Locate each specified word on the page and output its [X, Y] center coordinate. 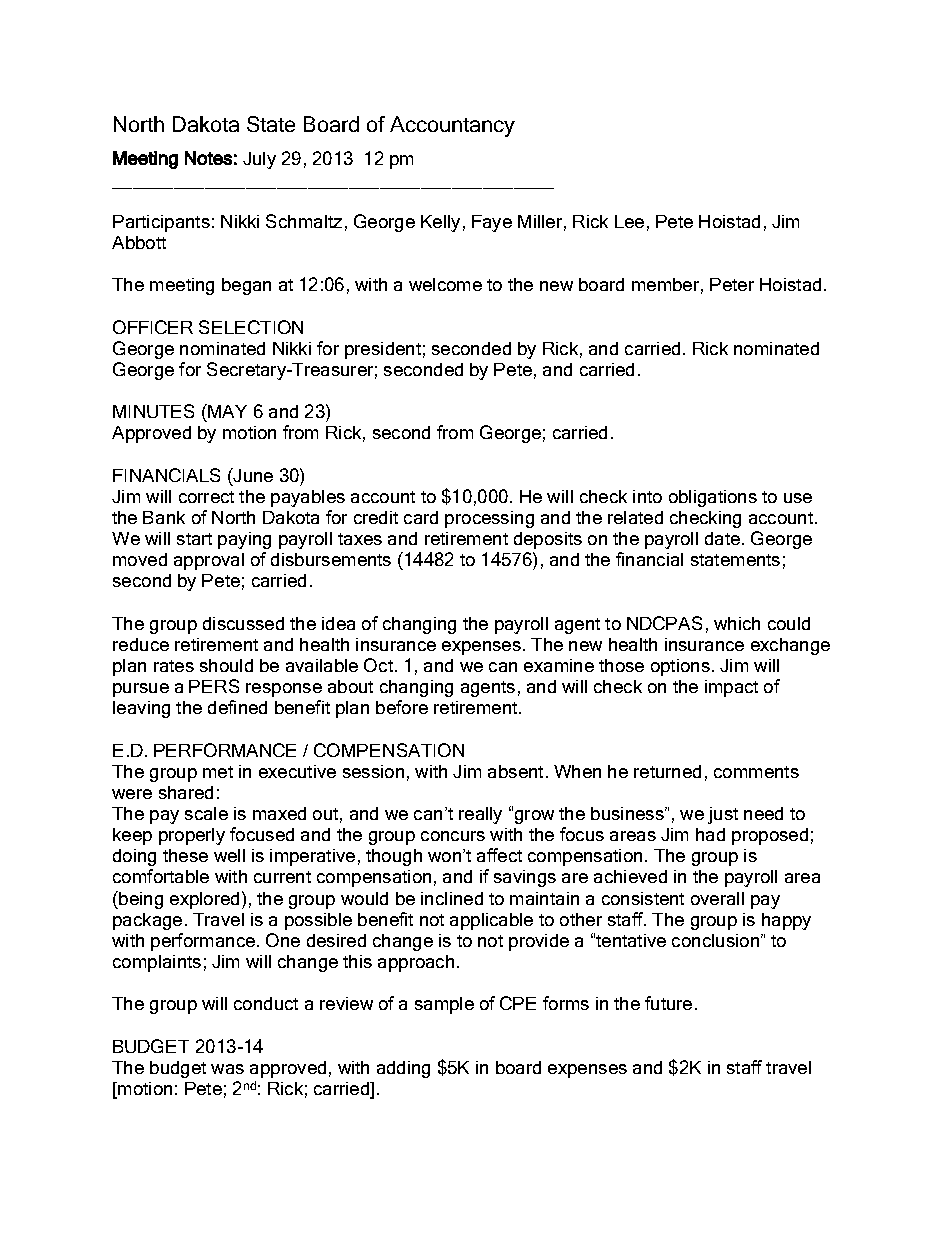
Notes [208, 158]
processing [489, 519]
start [194, 539]
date [722, 538]
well [229, 855]
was [227, 1069]
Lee [629, 221]
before [402, 707]
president [383, 350]
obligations [713, 498]
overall [717, 898]
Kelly [440, 223]
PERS [214, 686]
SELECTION [251, 327]
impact [731, 688]
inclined [452, 898]
